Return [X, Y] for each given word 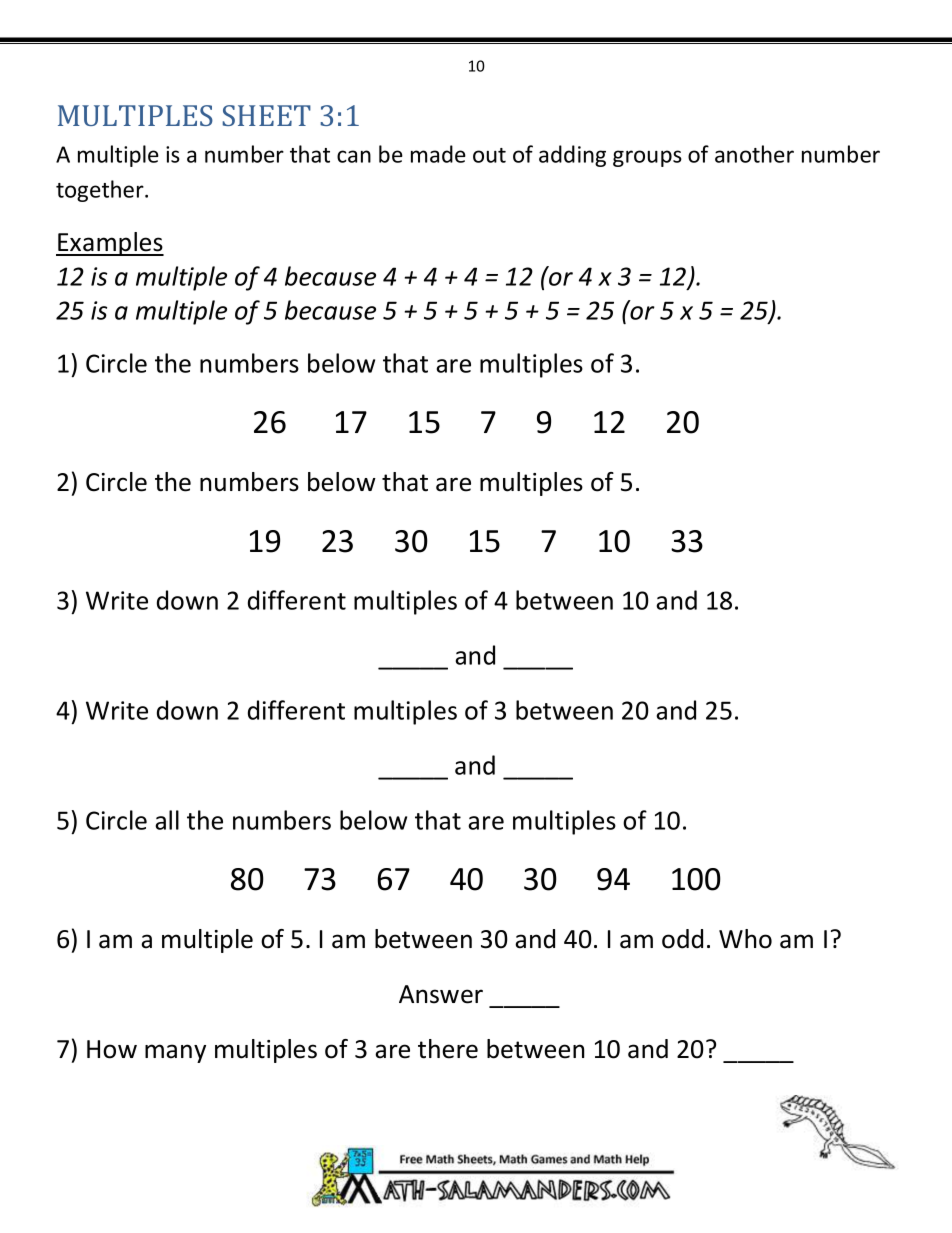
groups [647, 158]
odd [682, 939]
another [754, 154]
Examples [110, 244]
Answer [441, 994]
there [448, 1049]
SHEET [267, 115]
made [438, 154]
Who [745, 939]
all [167, 820]
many [175, 1053]
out [489, 155]
